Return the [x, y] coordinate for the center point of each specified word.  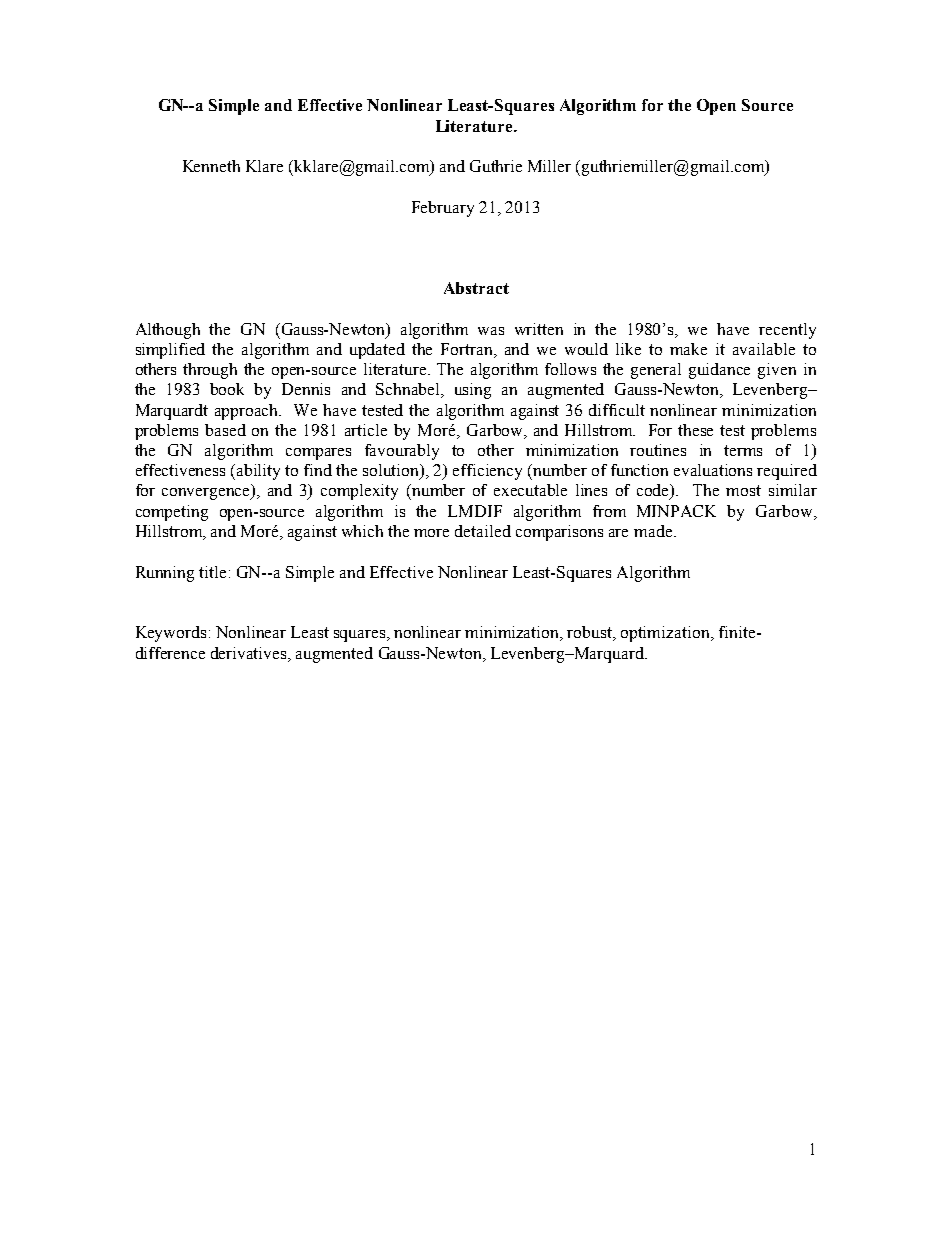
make [688, 349]
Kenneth [211, 166]
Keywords [171, 634]
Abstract [476, 288]
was [491, 331]
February [443, 209]
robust [591, 633]
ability [258, 472]
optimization [666, 634]
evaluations [713, 470]
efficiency [487, 472]
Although [168, 331]
